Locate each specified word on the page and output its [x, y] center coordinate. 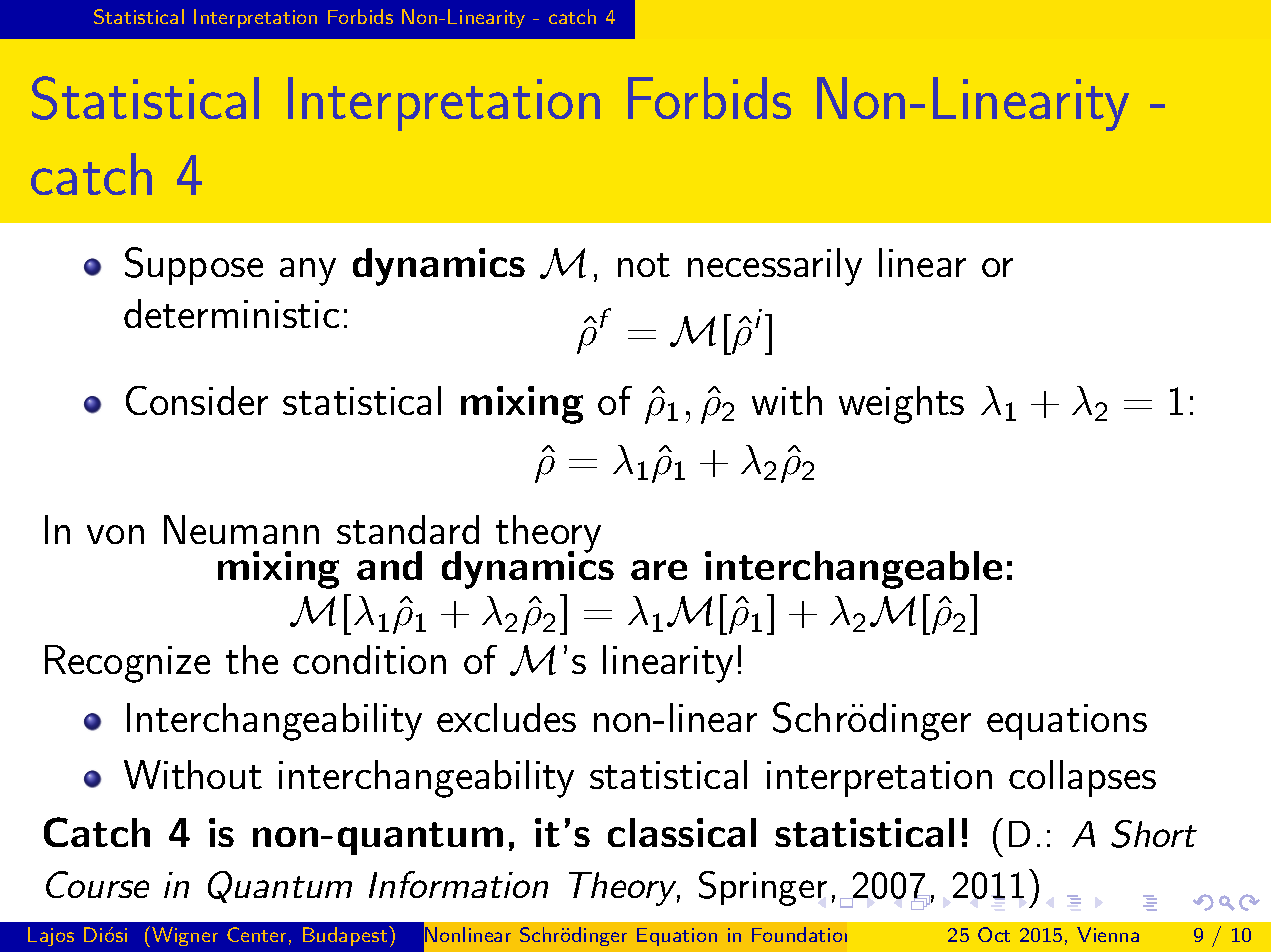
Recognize [127, 664]
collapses [1082, 778]
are [659, 570]
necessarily [775, 267]
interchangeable [853, 570]
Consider [197, 400]
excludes [506, 717]
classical [682, 832]
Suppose [194, 266]
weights [901, 405]
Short [1154, 834]
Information [458, 884]
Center [256, 934]
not [644, 265]
